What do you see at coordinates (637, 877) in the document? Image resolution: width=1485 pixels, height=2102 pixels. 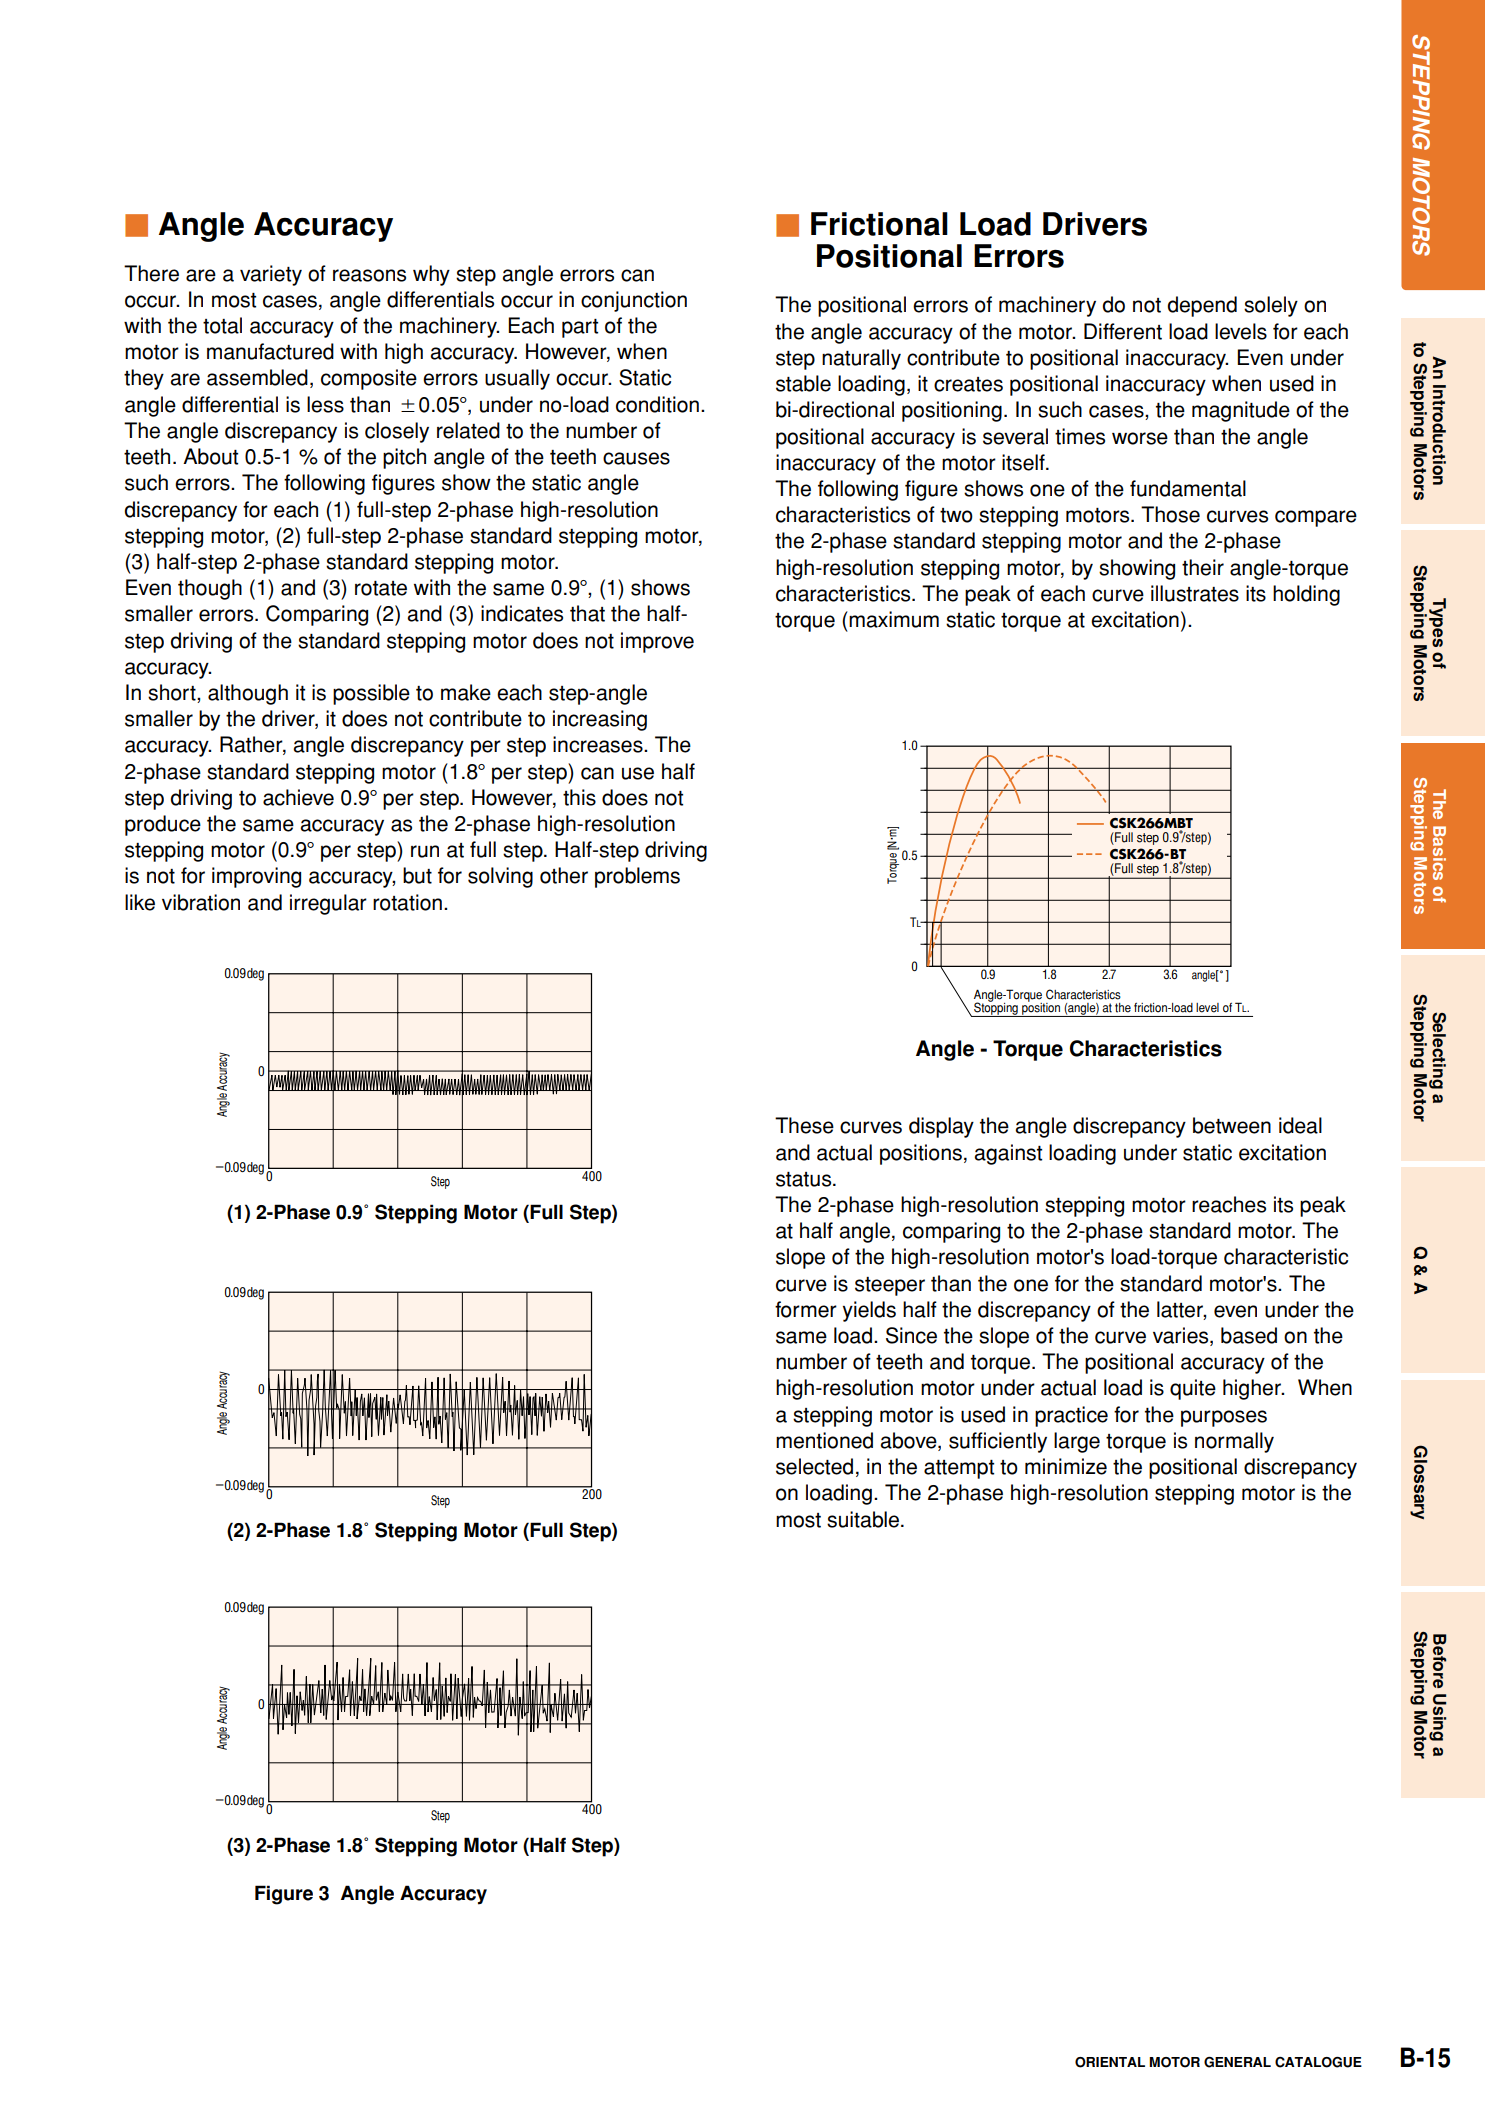 I see `problems` at bounding box center [637, 877].
